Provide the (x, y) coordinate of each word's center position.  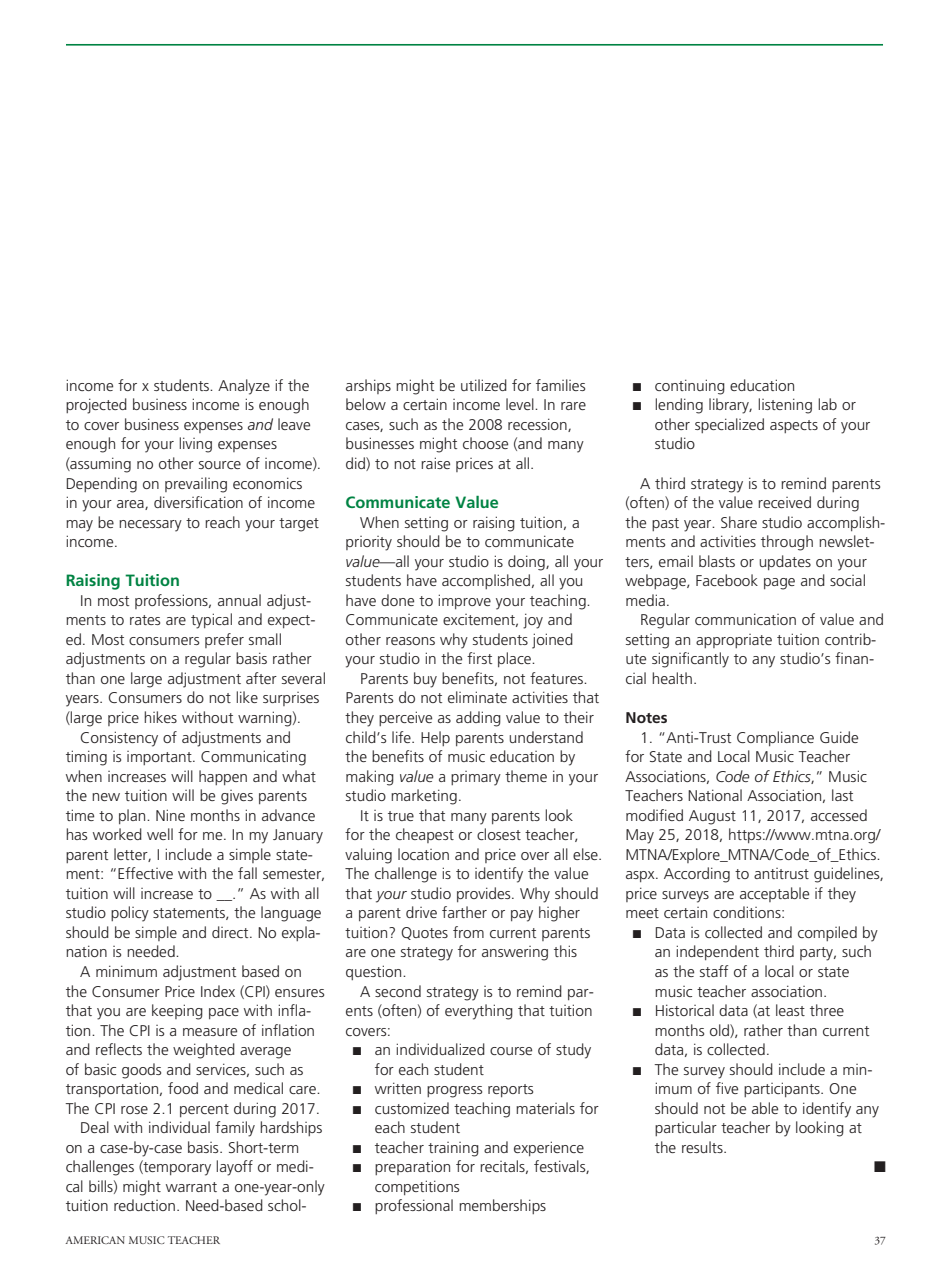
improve (464, 601)
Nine (170, 815)
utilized (484, 385)
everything (479, 1012)
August (712, 817)
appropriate (734, 641)
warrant (191, 1187)
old (720, 1031)
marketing (424, 797)
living (195, 445)
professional (414, 1206)
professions (172, 601)
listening (785, 406)
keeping (177, 1012)
